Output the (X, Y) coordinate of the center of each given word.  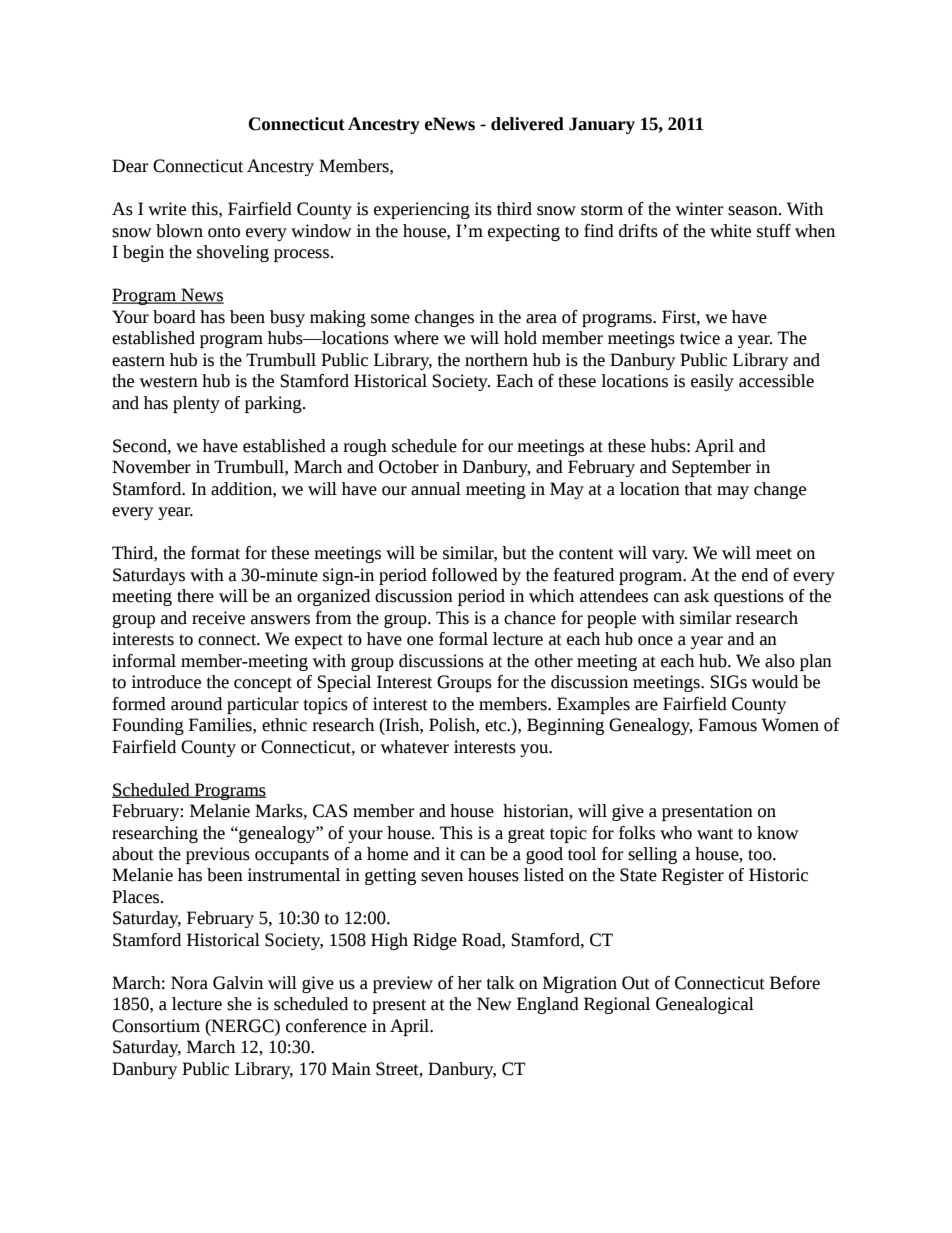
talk (500, 983)
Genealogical (705, 1005)
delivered (527, 124)
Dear (130, 166)
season (754, 211)
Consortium (156, 1026)
